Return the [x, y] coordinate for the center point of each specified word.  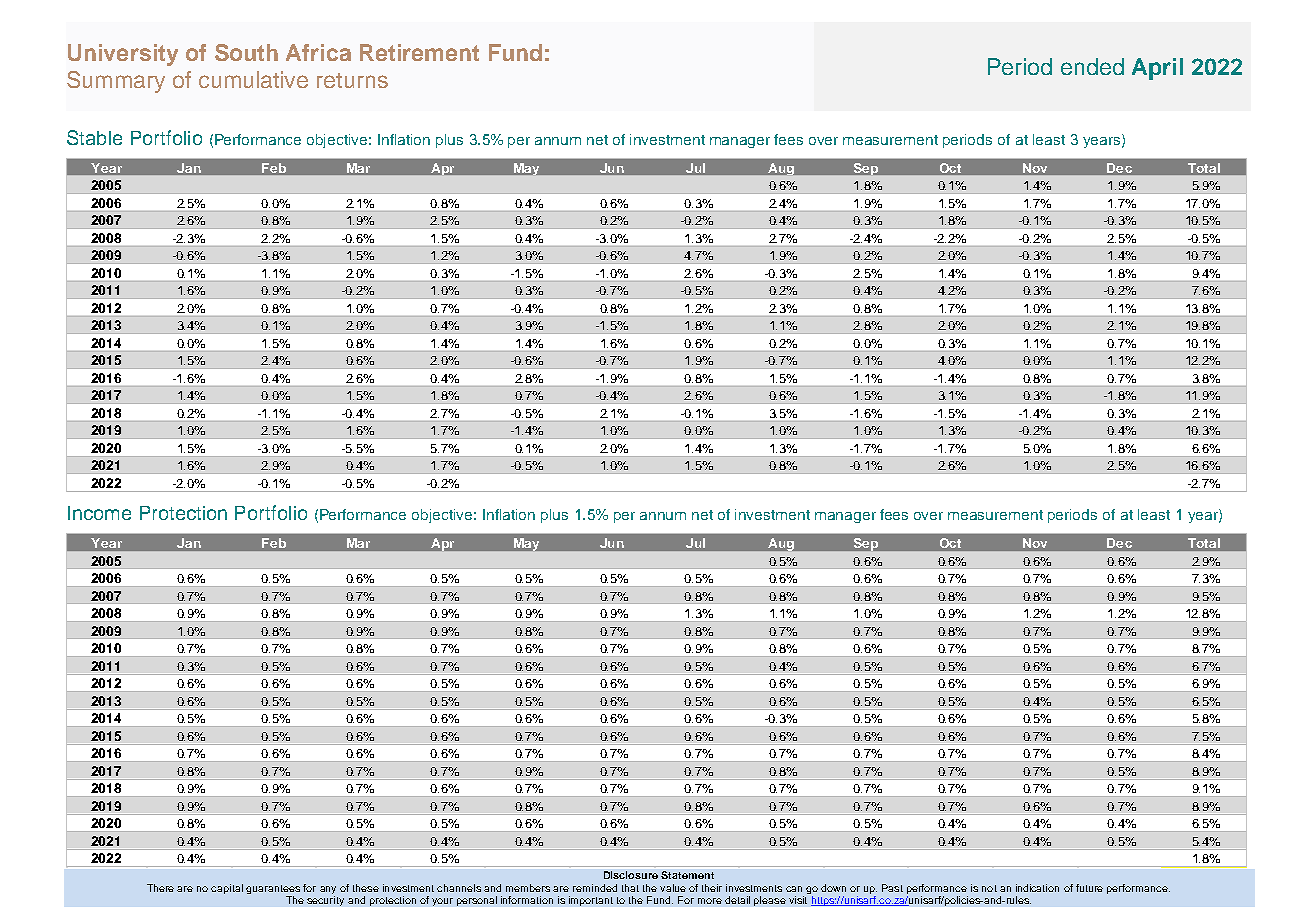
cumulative [253, 79]
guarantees [273, 891]
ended [1092, 66]
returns [352, 80]
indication [1037, 888]
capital [227, 889]
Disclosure [631, 875]
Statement [687, 875]
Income [99, 513]
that [630, 888]
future [1089, 888]
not [989, 888]
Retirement [419, 52]
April [1157, 69]
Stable [94, 137]
